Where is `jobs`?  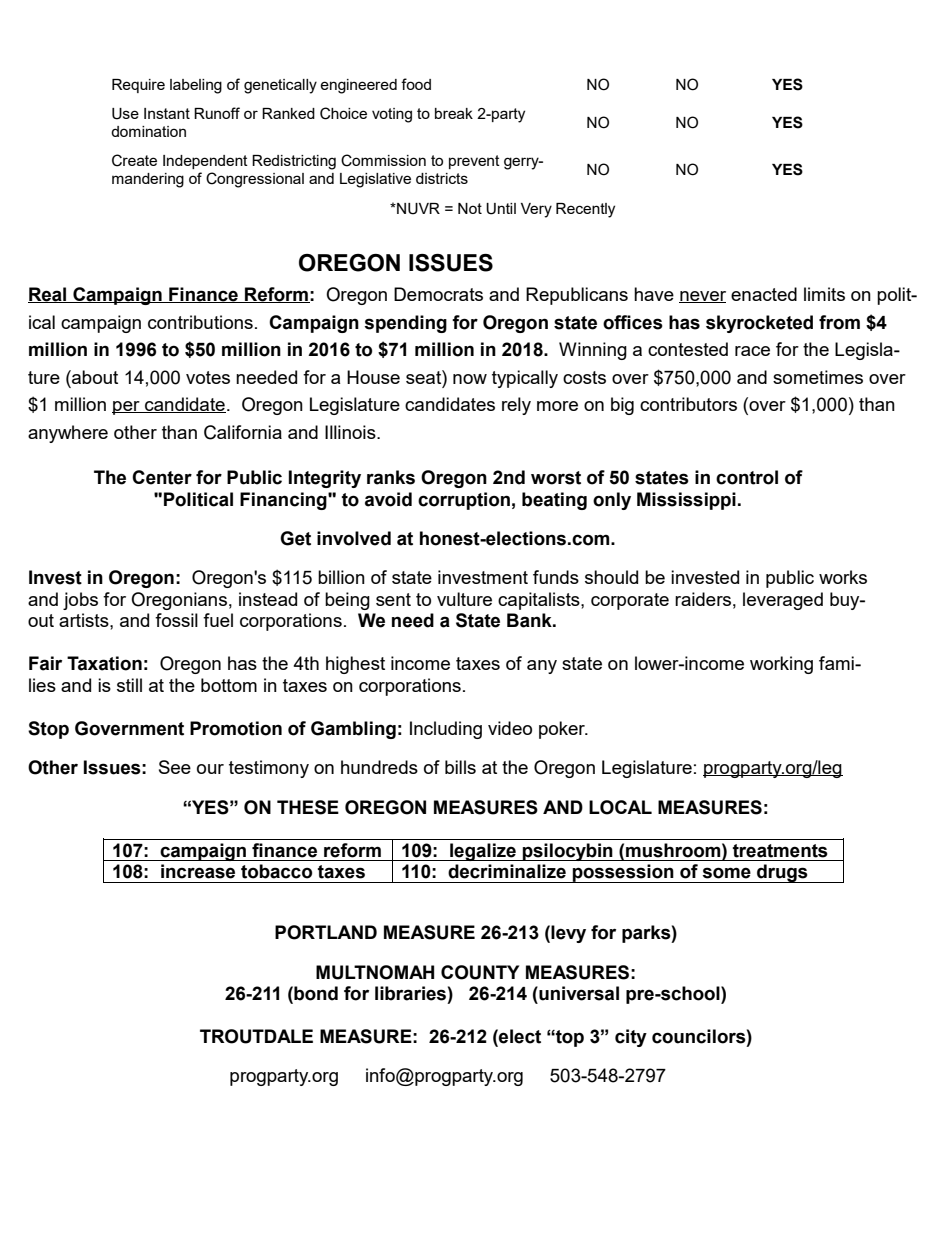
jobs is located at coordinates (80, 601).
